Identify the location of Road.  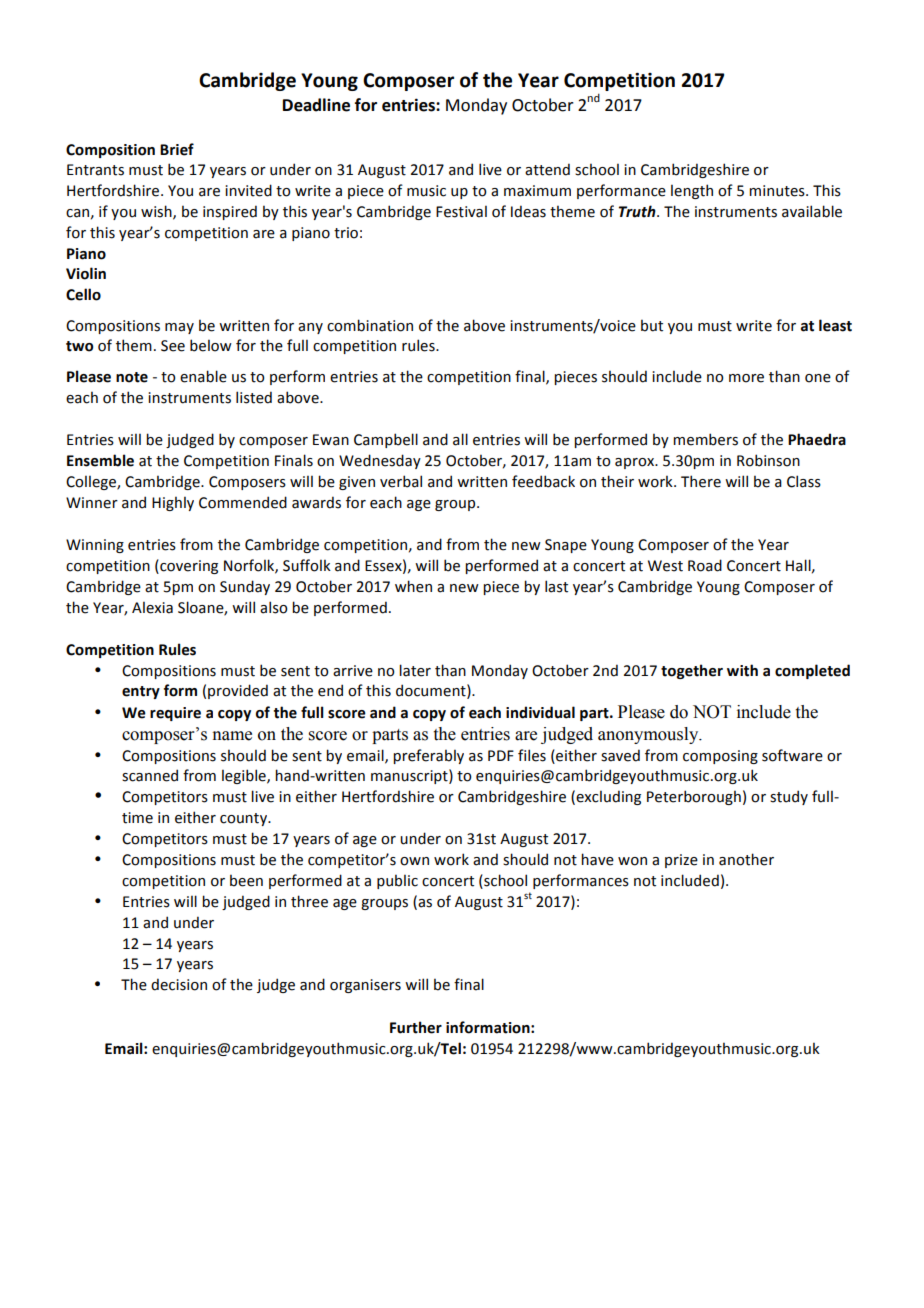
(705, 565).
